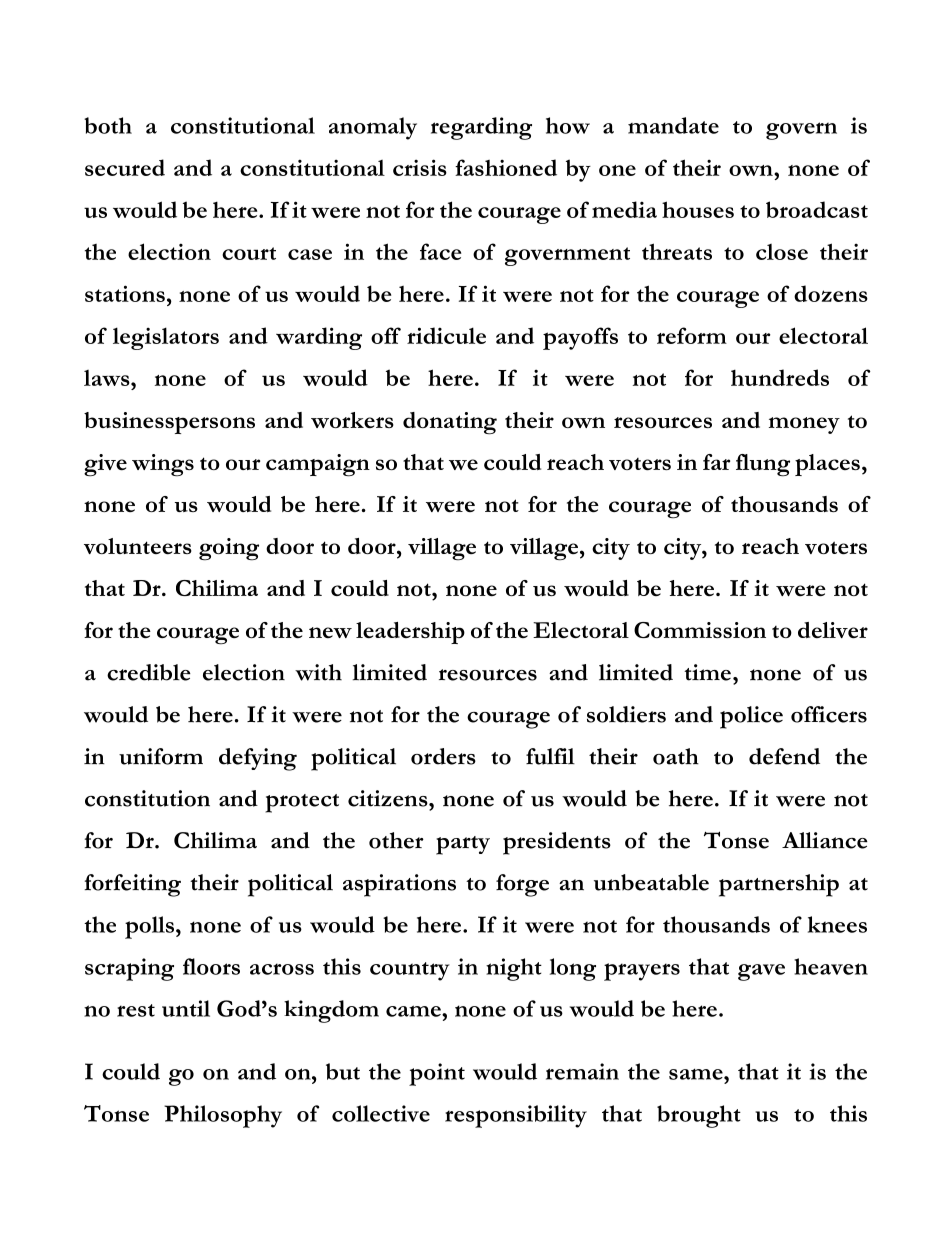 The height and width of the image is (1233, 952). Describe the element at coordinates (463, 845) in the image. I see `party` at that location.
